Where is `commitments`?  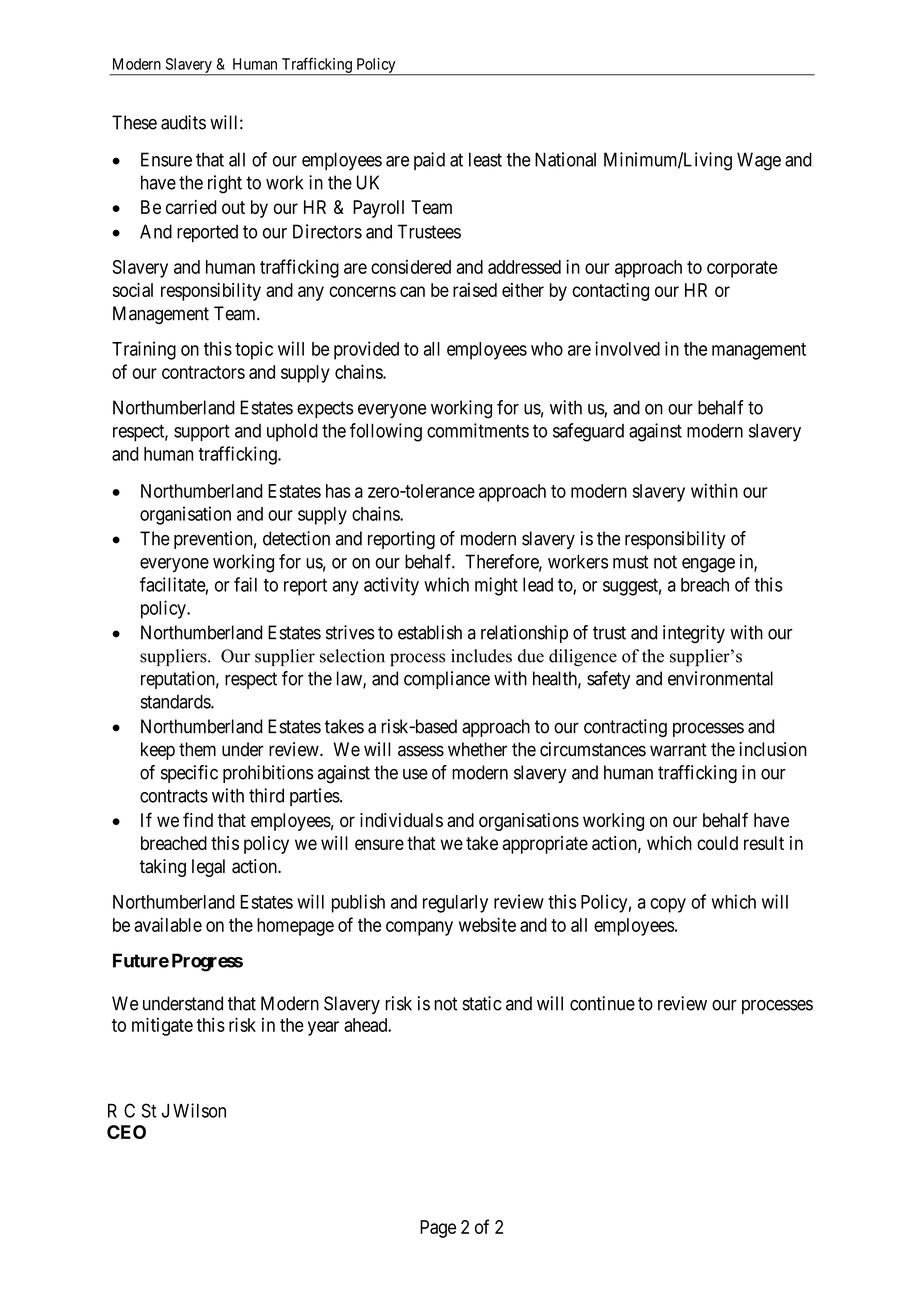 commitments is located at coordinates (478, 430).
